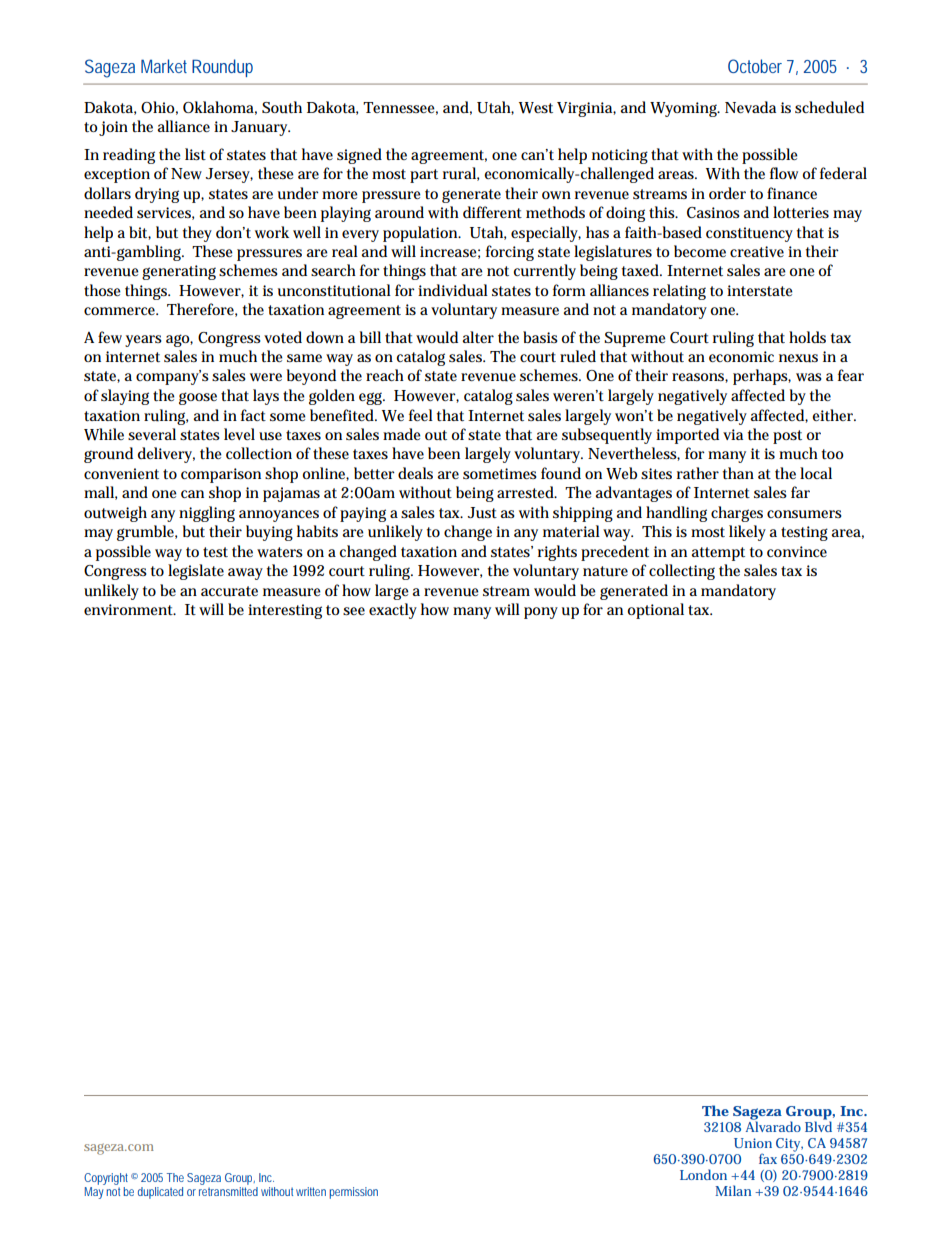  Describe the element at coordinates (220, 108) in the screenshot. I see `Oklahoma` at that location.
